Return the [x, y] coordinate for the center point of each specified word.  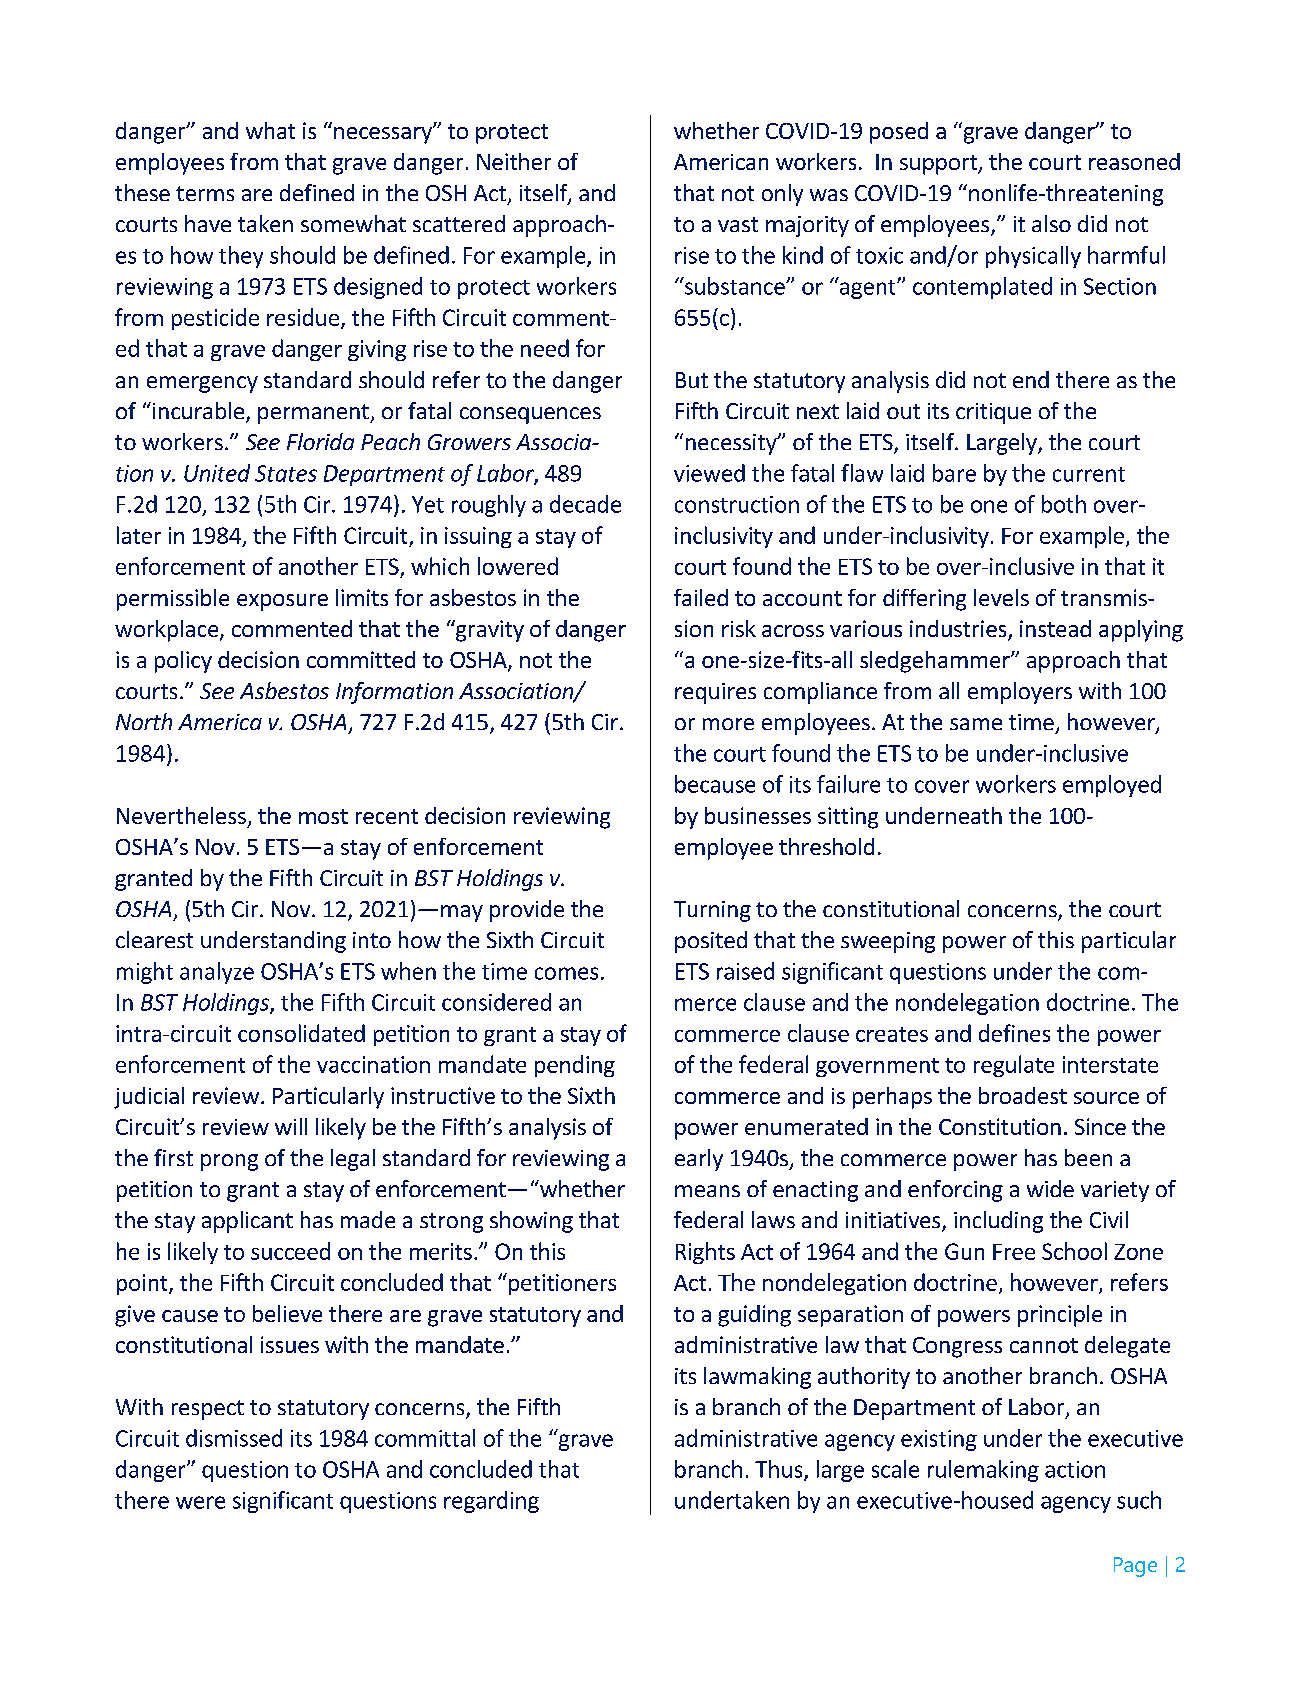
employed [1112, 786]
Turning [712, 911]
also [1051, 223]
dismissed [234, 1438]
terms [205, 193]
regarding [491, 1502]
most [323, 816]
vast [738, 224]
